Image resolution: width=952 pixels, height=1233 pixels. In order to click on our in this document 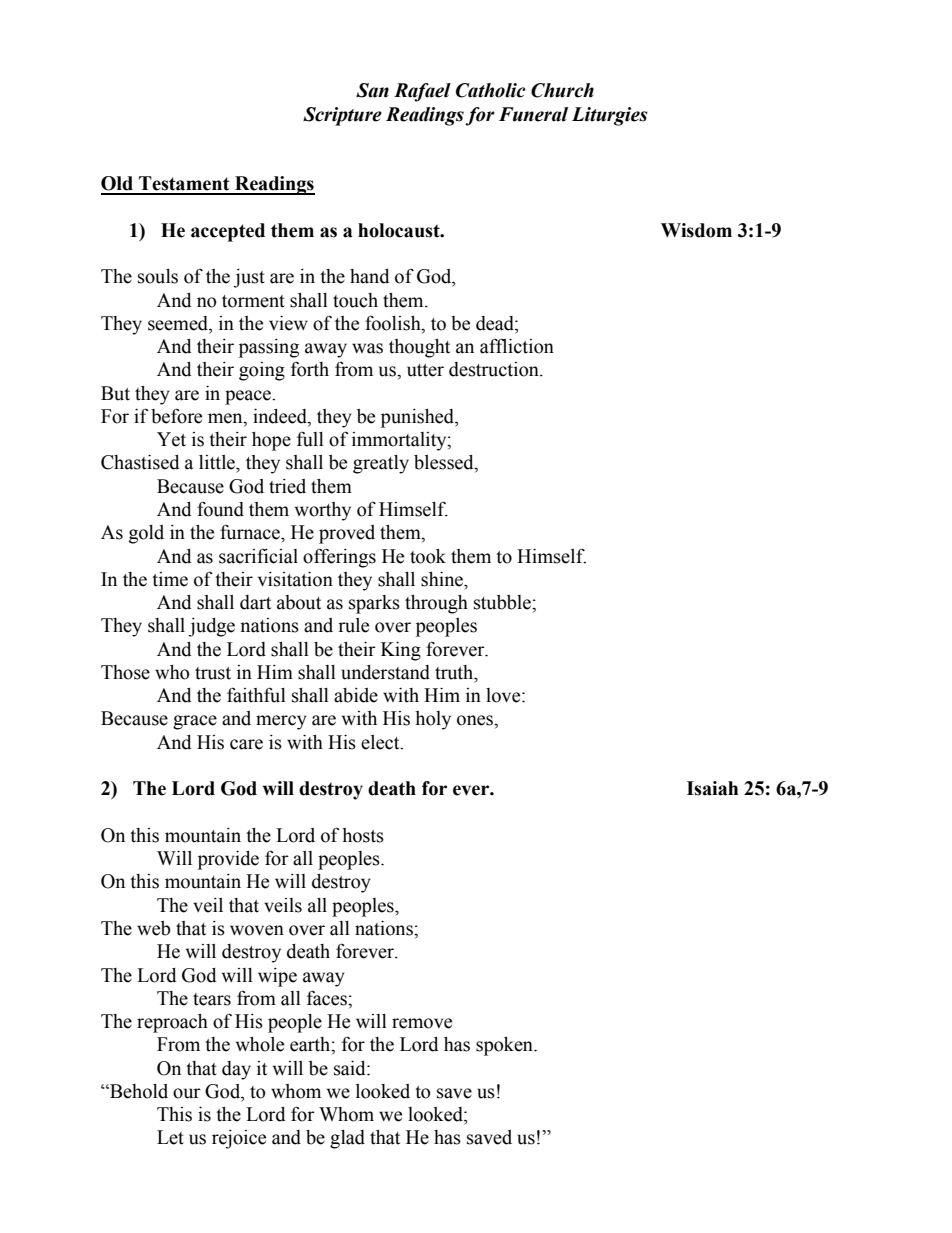, I will do `click(187, 1093)`.
